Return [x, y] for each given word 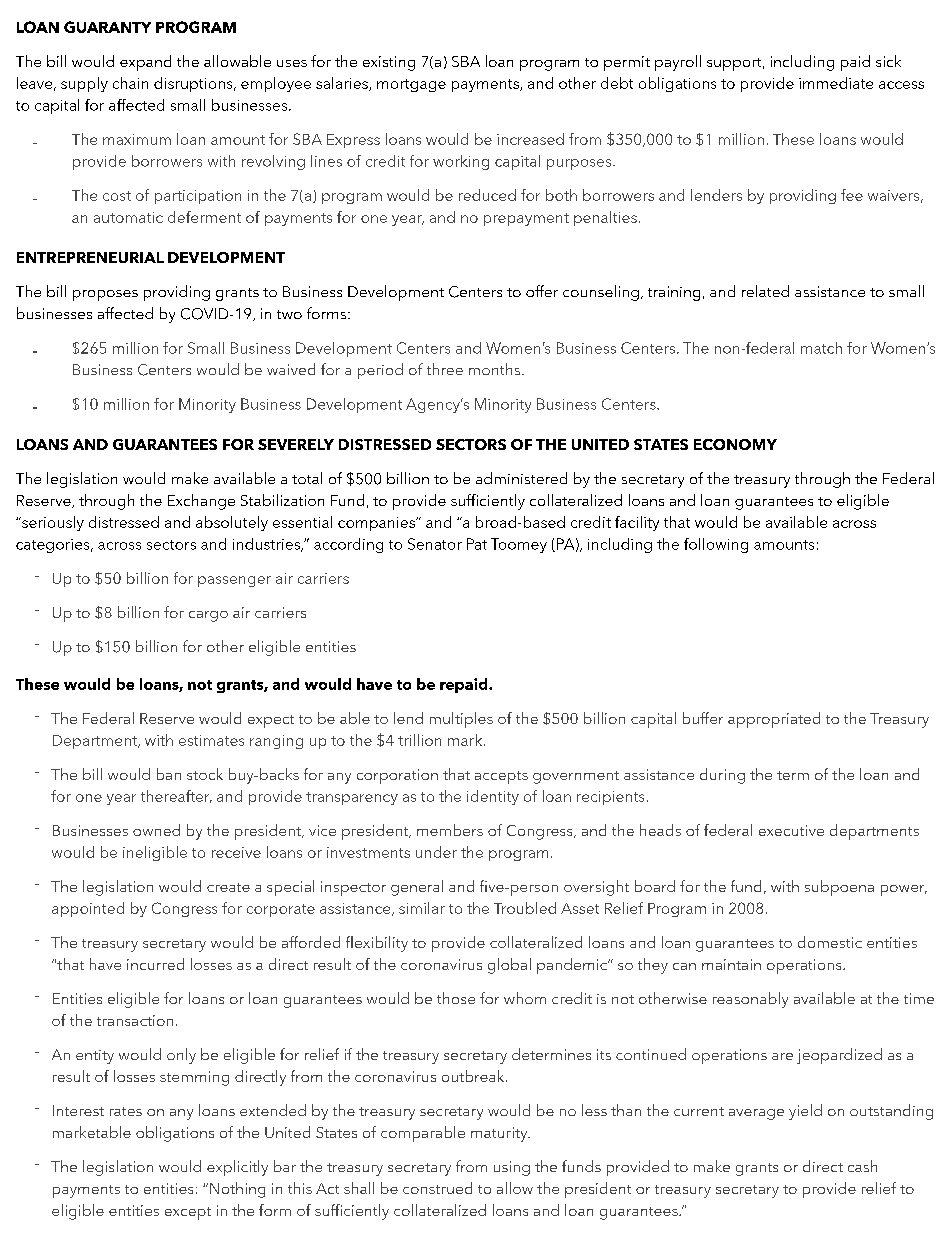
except [188, 1213]
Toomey [519, 545]
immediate [836, 83]
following [716, 545]
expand [145, 63]
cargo [208, 616]
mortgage [411, 85]
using [512, 1168]
